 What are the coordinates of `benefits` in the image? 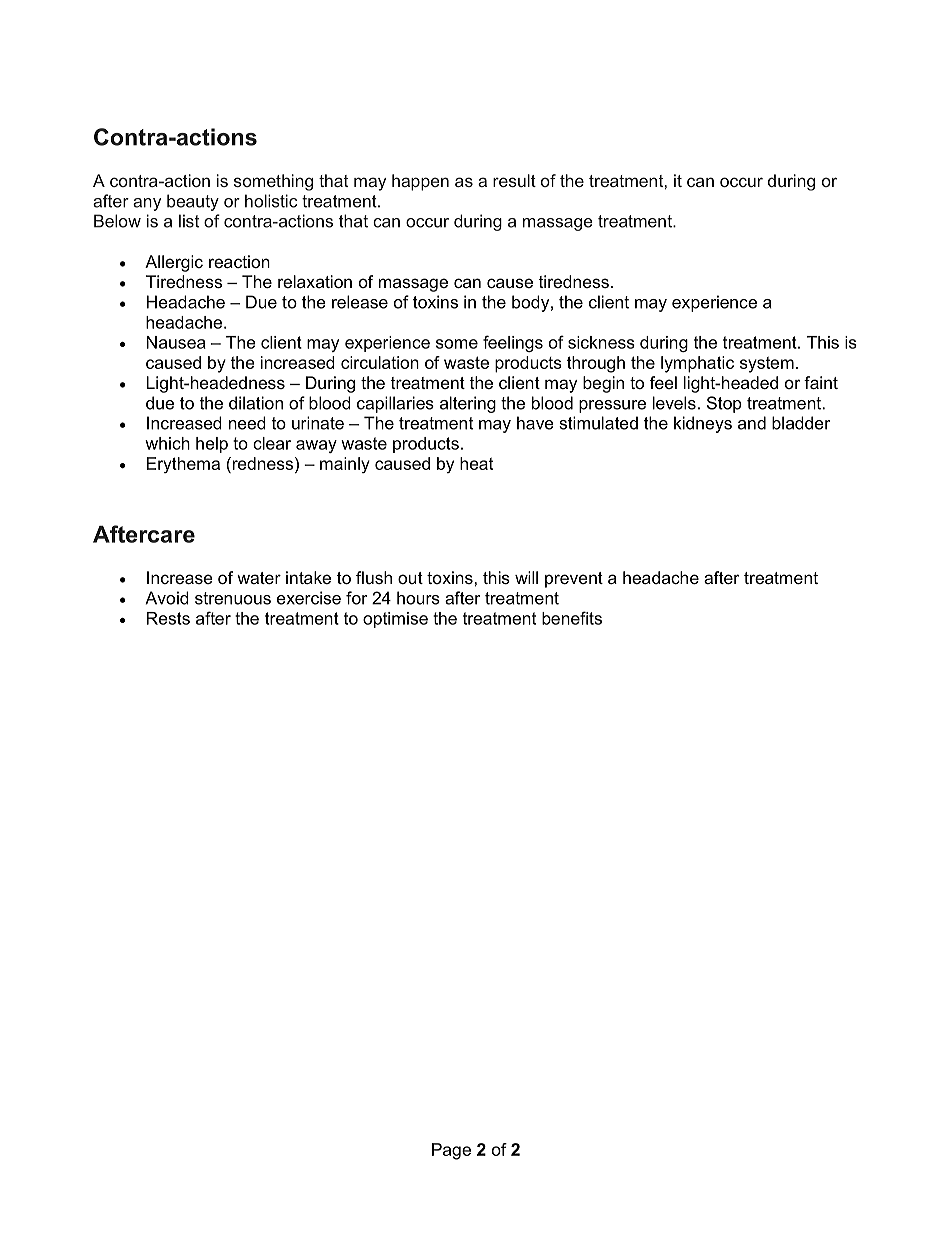 It's located at (572, 618).
